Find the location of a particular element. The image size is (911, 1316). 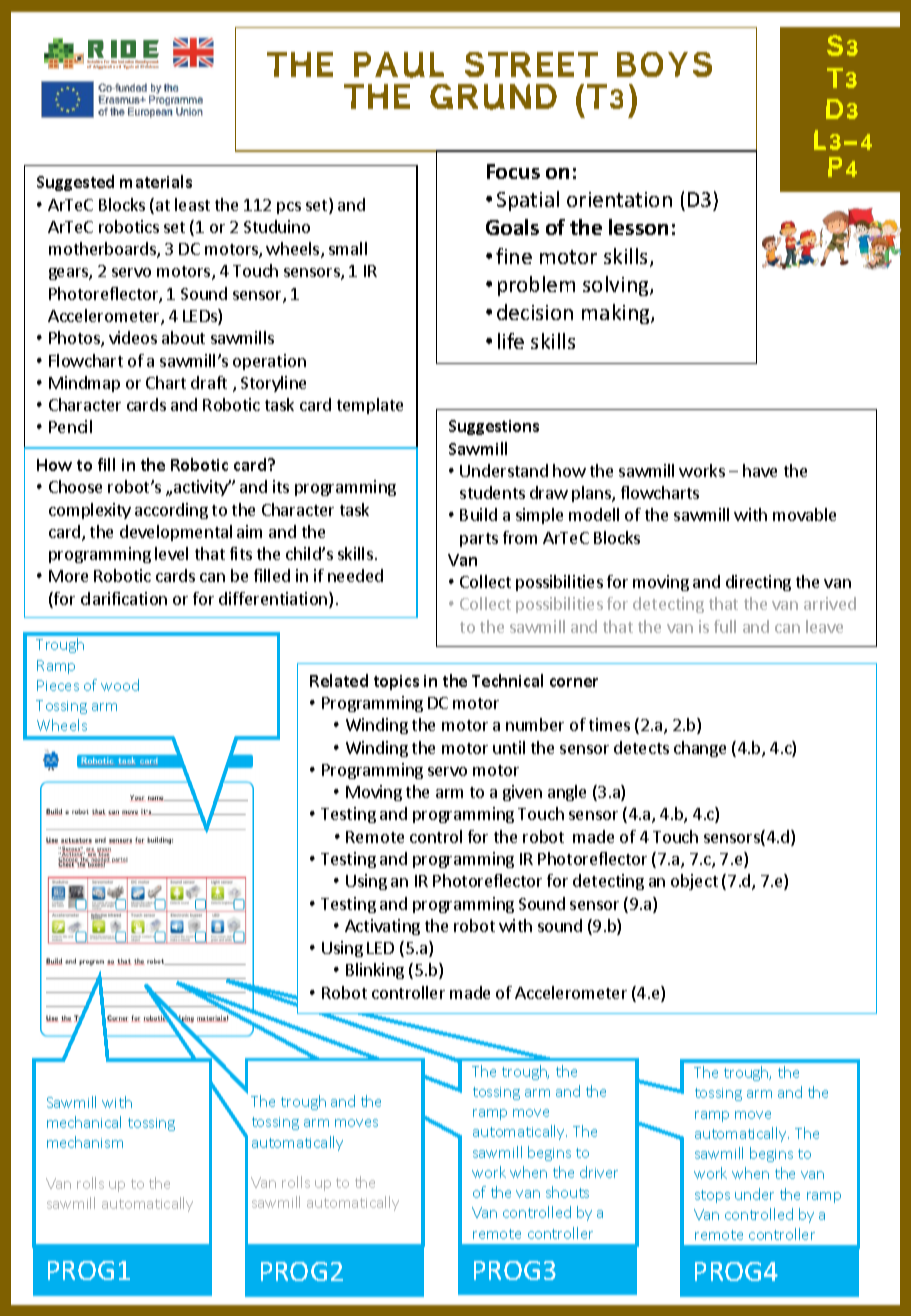

clarification is located at coordinates (124, 598).
